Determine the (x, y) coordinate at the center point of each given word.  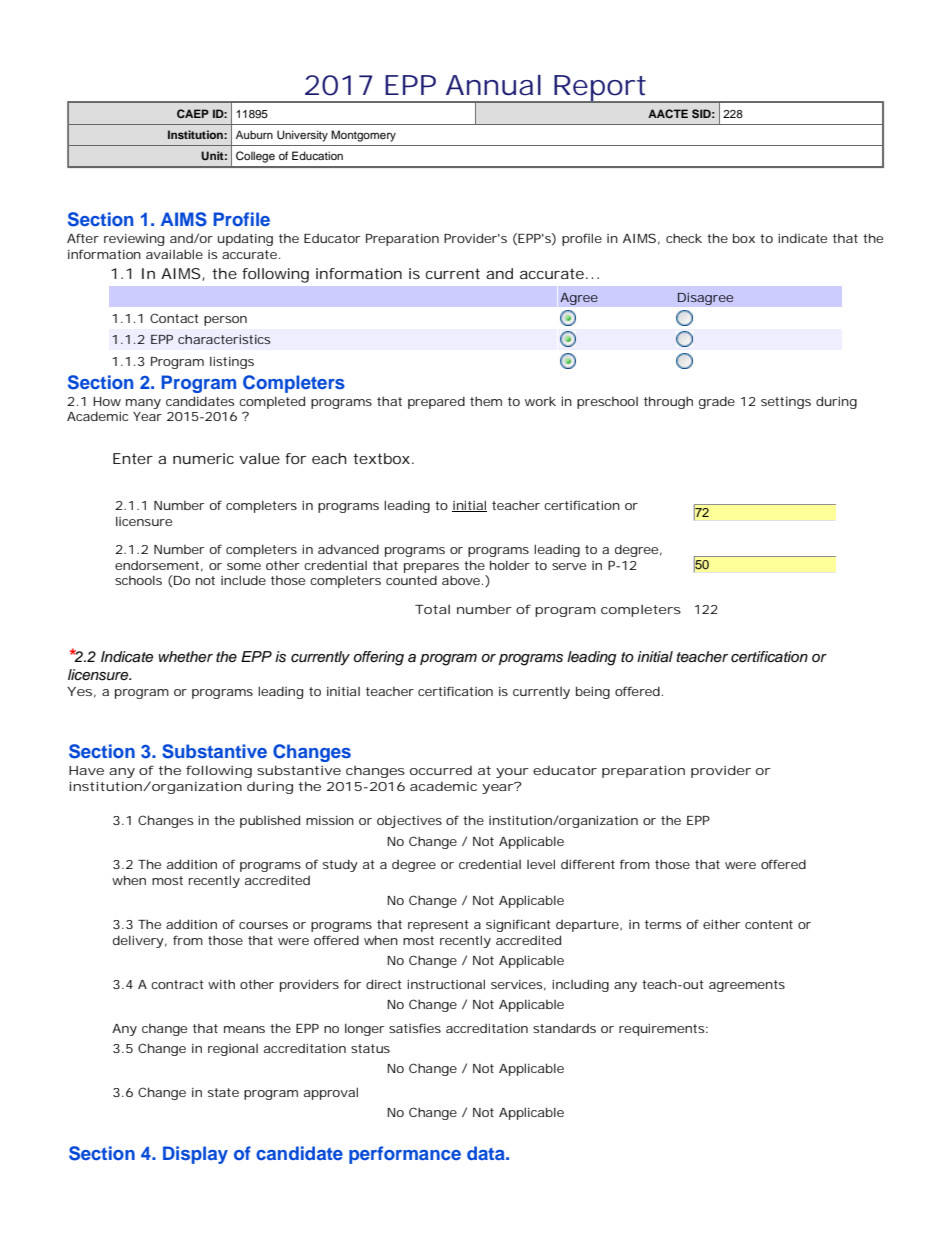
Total (432, 609)
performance (405, 1155)
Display (195, 1155)
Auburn (254, 134)
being (593, 692)
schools (138, 580)
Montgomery (363, 136)
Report (600, 89)
